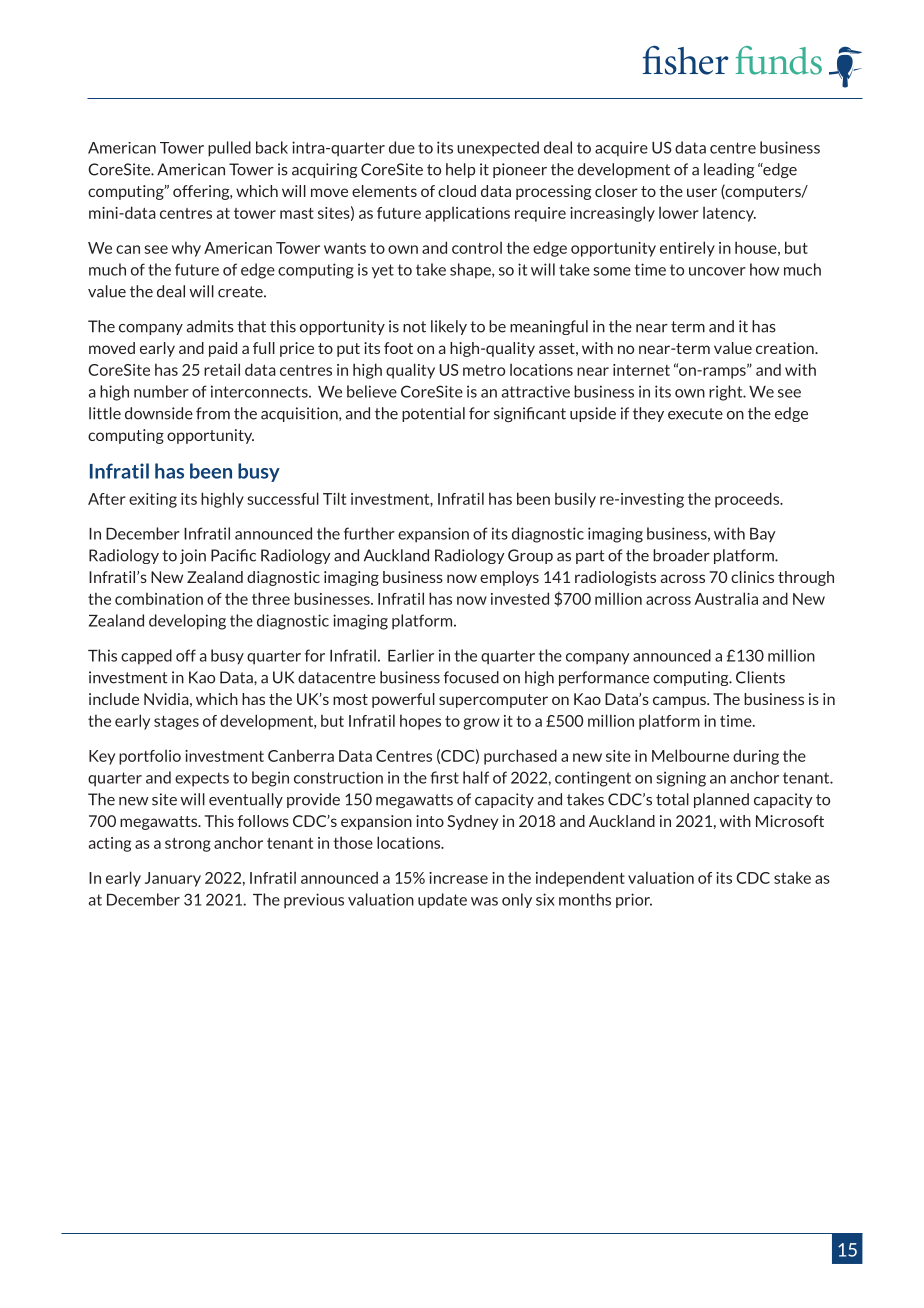  What do you see at coordinates (229, 149) in the screenshot?
I see `pulled` at bounding box center [229, 149].
